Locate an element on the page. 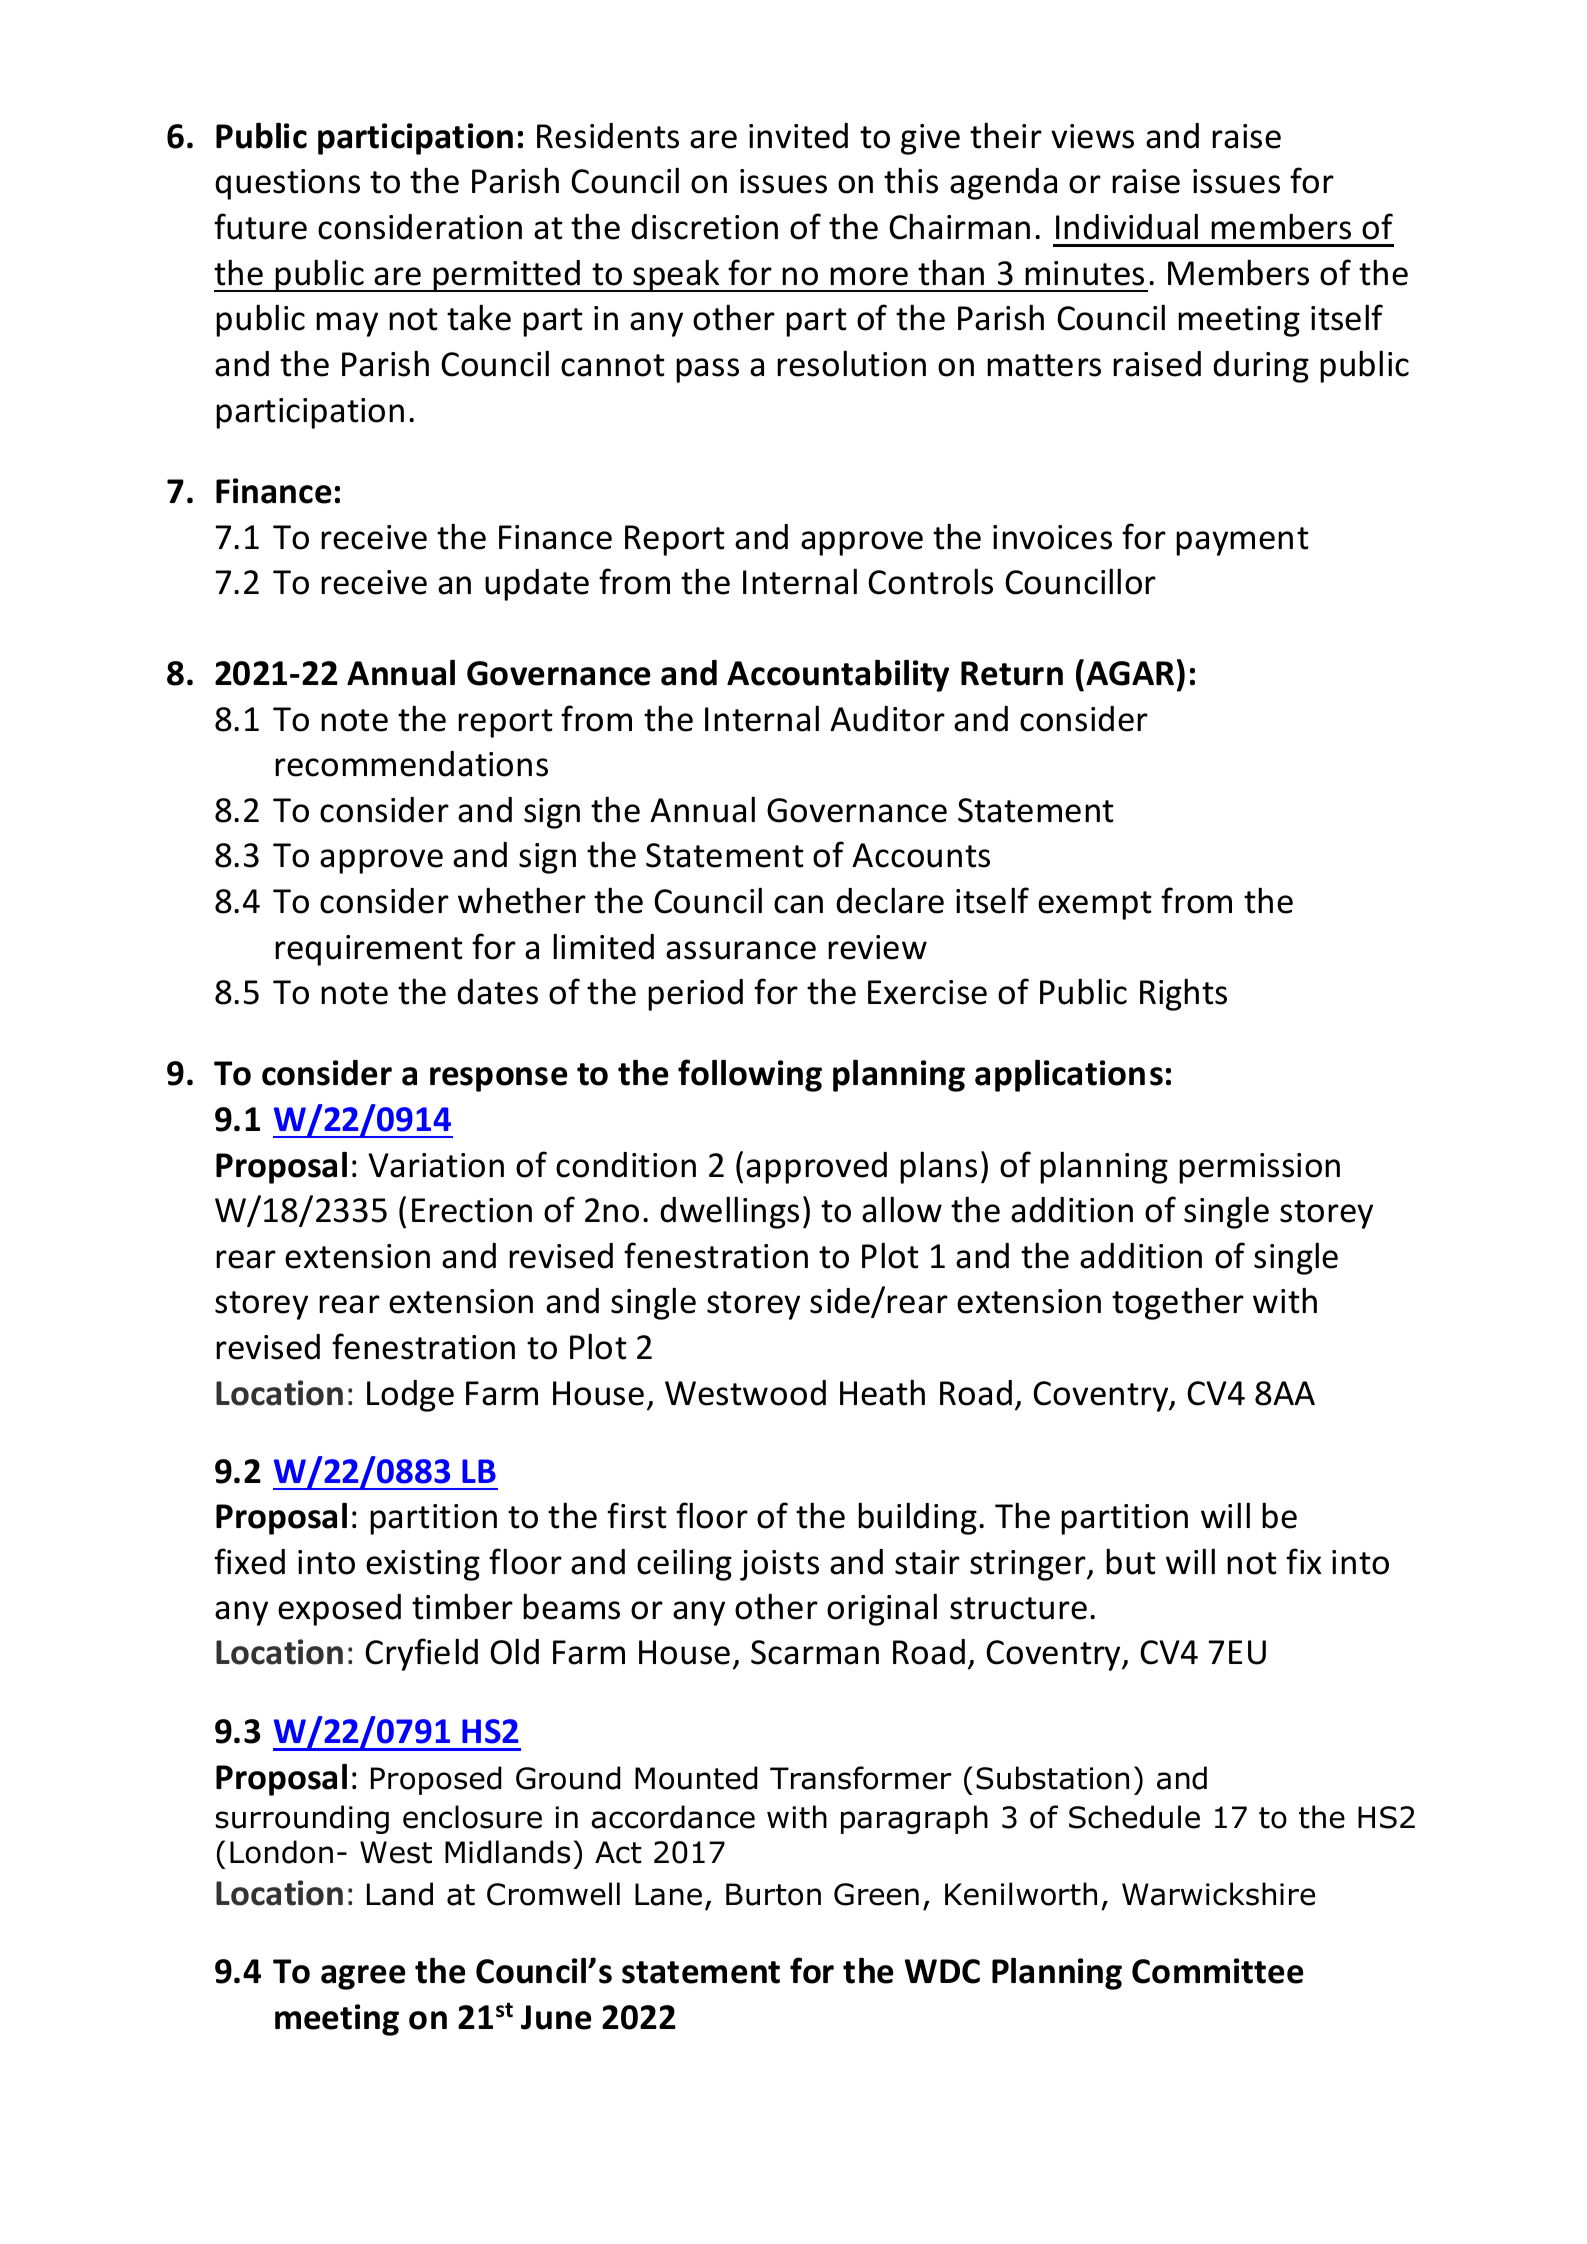 The width and height of the image is (1587, 2244). Burton is located at coordinates (773, 1894).
